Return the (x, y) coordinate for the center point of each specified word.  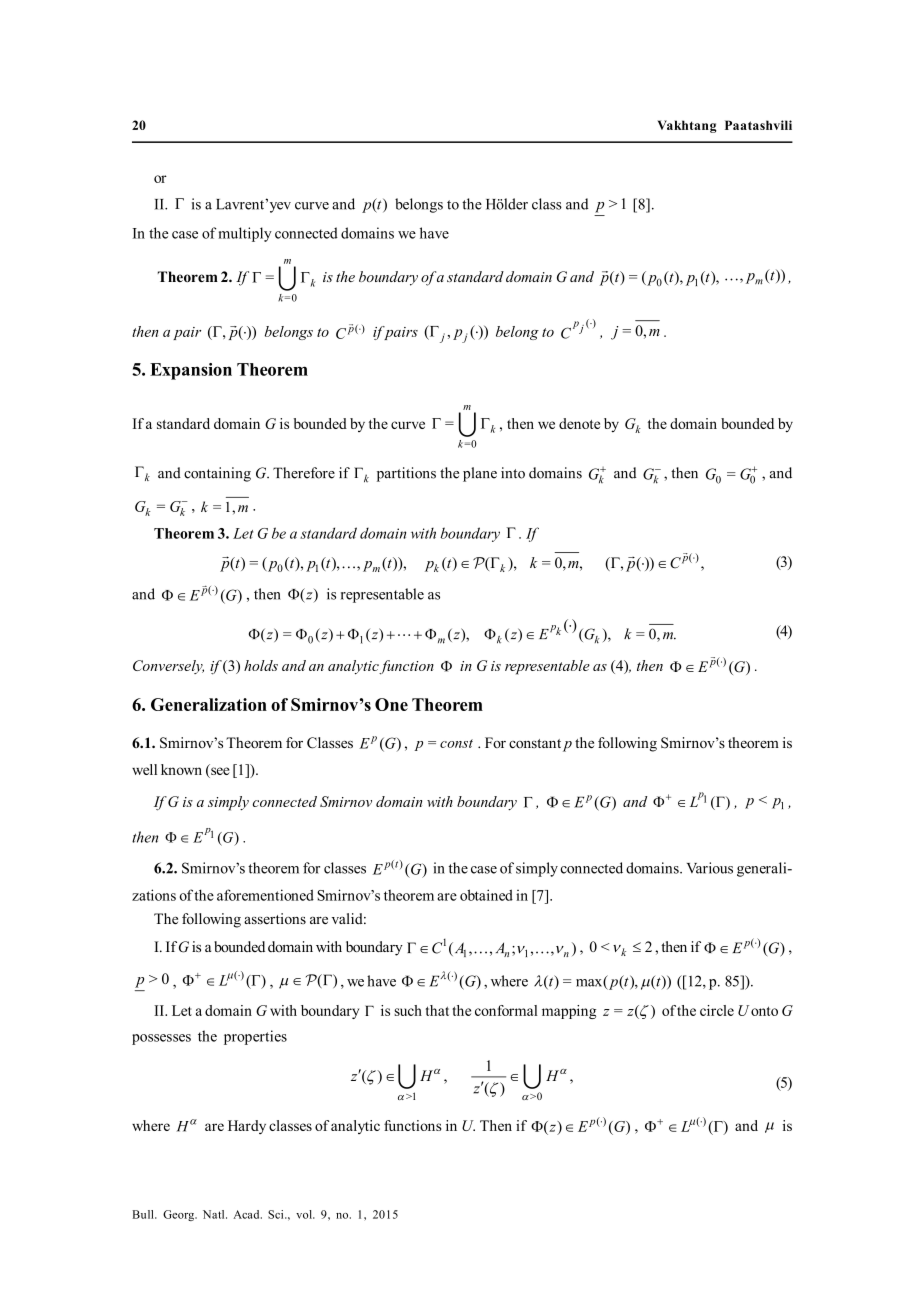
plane (480, 474)
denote (579, 423)
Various (710, 868)
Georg (180, 1215)
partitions (406, 474)
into (513, 473)
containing (217, 474)
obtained (486, 895)
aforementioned (265, 895)
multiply (245, 234)
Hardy (247, 1127)
